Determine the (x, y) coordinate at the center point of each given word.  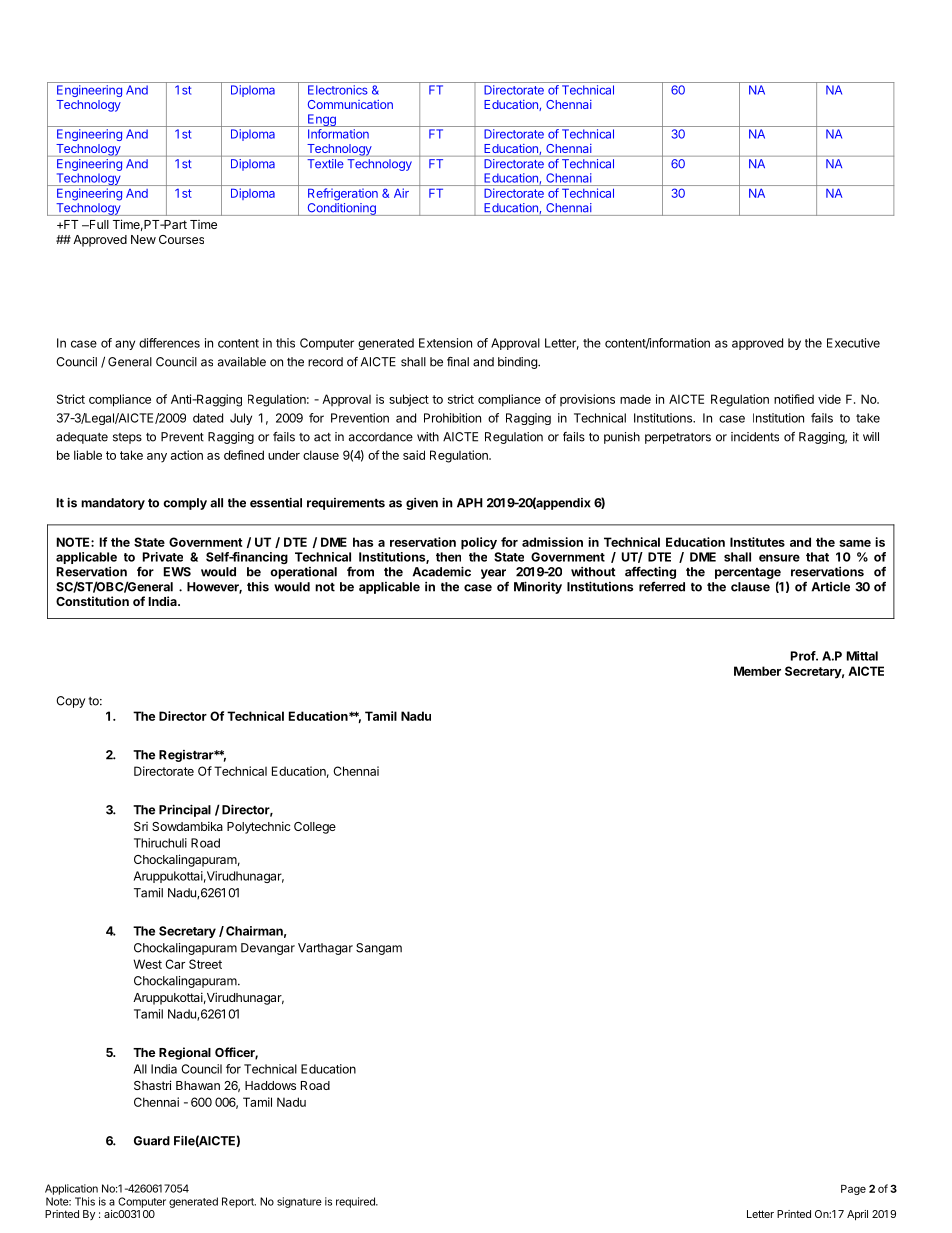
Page (853, 1190)
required (356, 1202)
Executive (853, 343)
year (493, 574)
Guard (152, 1141)
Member (757, 671)
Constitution (92, 601)
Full (98, 224)
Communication (350, 104)
